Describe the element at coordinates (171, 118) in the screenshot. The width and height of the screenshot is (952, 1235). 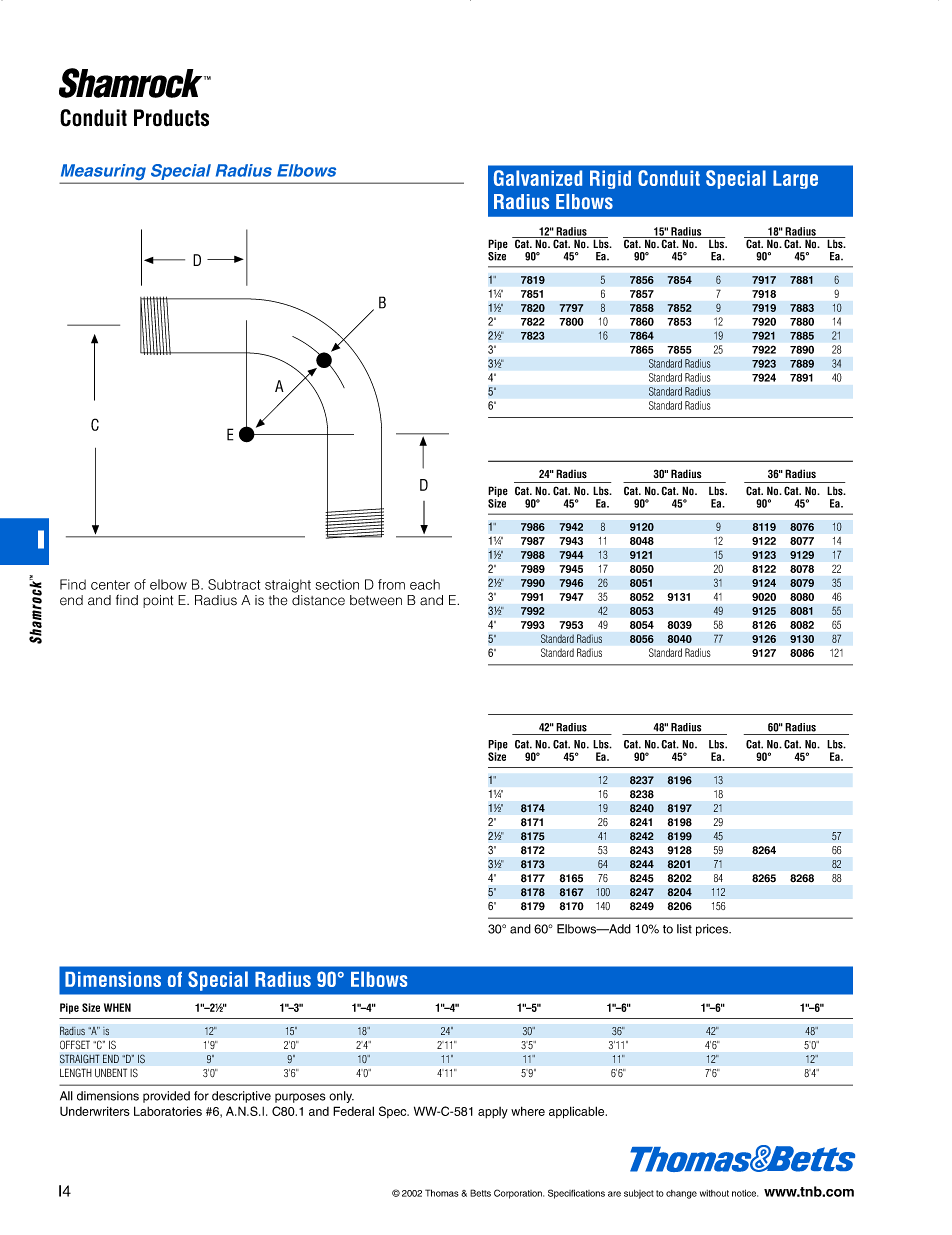
I see `Products` at that location.
